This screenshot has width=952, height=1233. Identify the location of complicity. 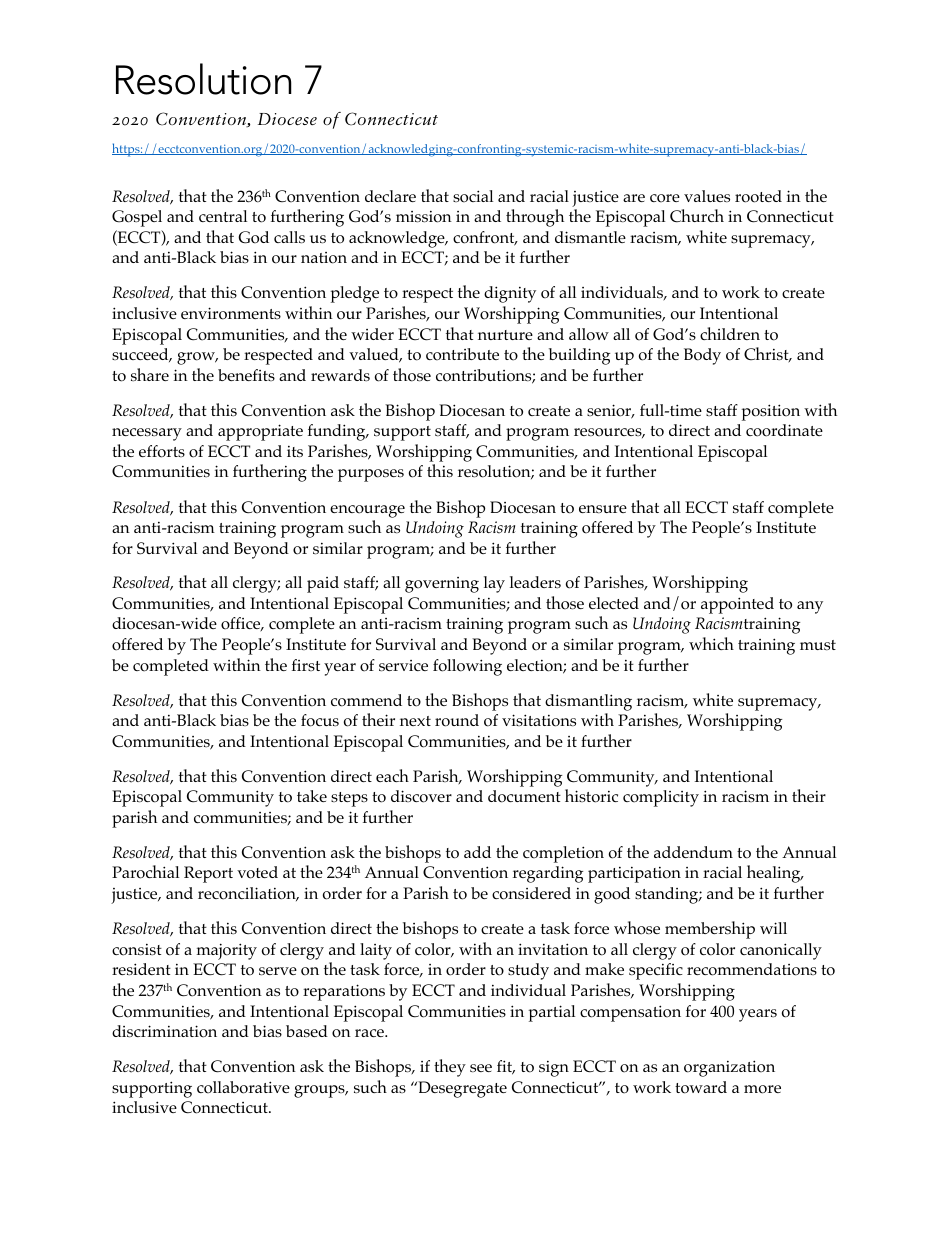
(661, 798).
